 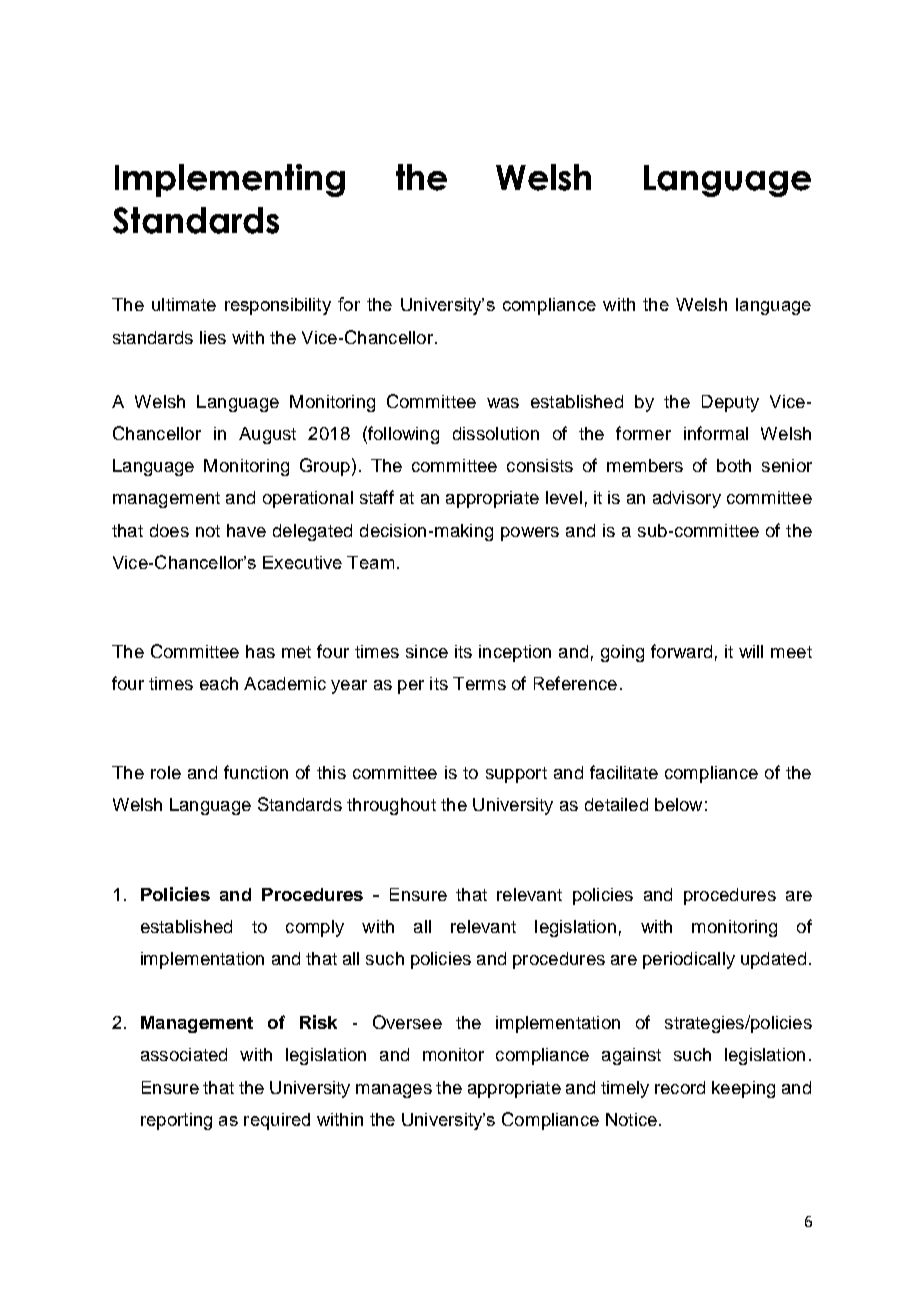 I want to click on keeping, so click(x=743, y=1089).
